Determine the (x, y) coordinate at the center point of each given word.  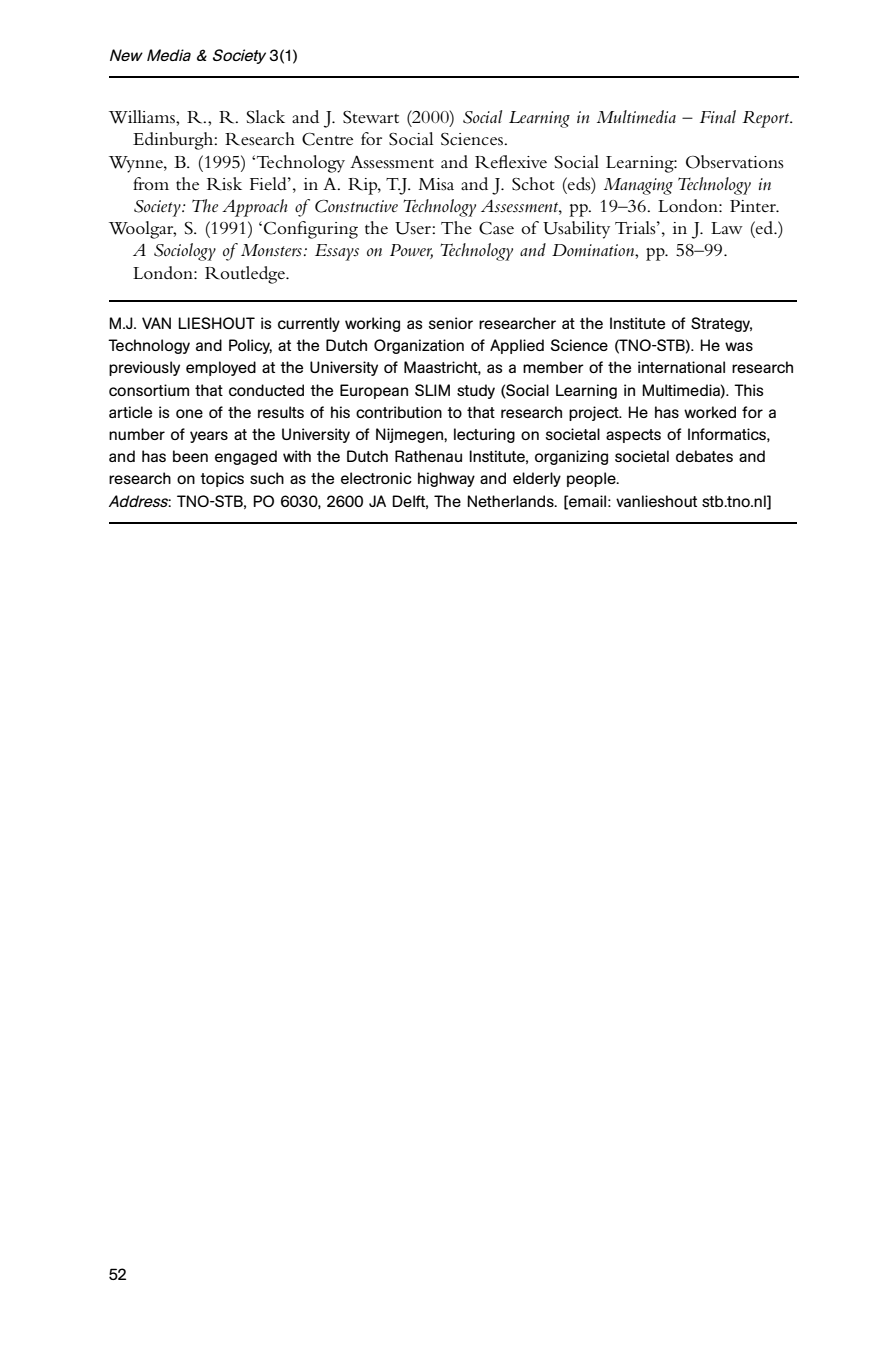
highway (446, 479)
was (739, 346)
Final (718, 116)
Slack (266, 117)
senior (451, 323)
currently (309, 324)
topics (222, 479)
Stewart (371, 117)
